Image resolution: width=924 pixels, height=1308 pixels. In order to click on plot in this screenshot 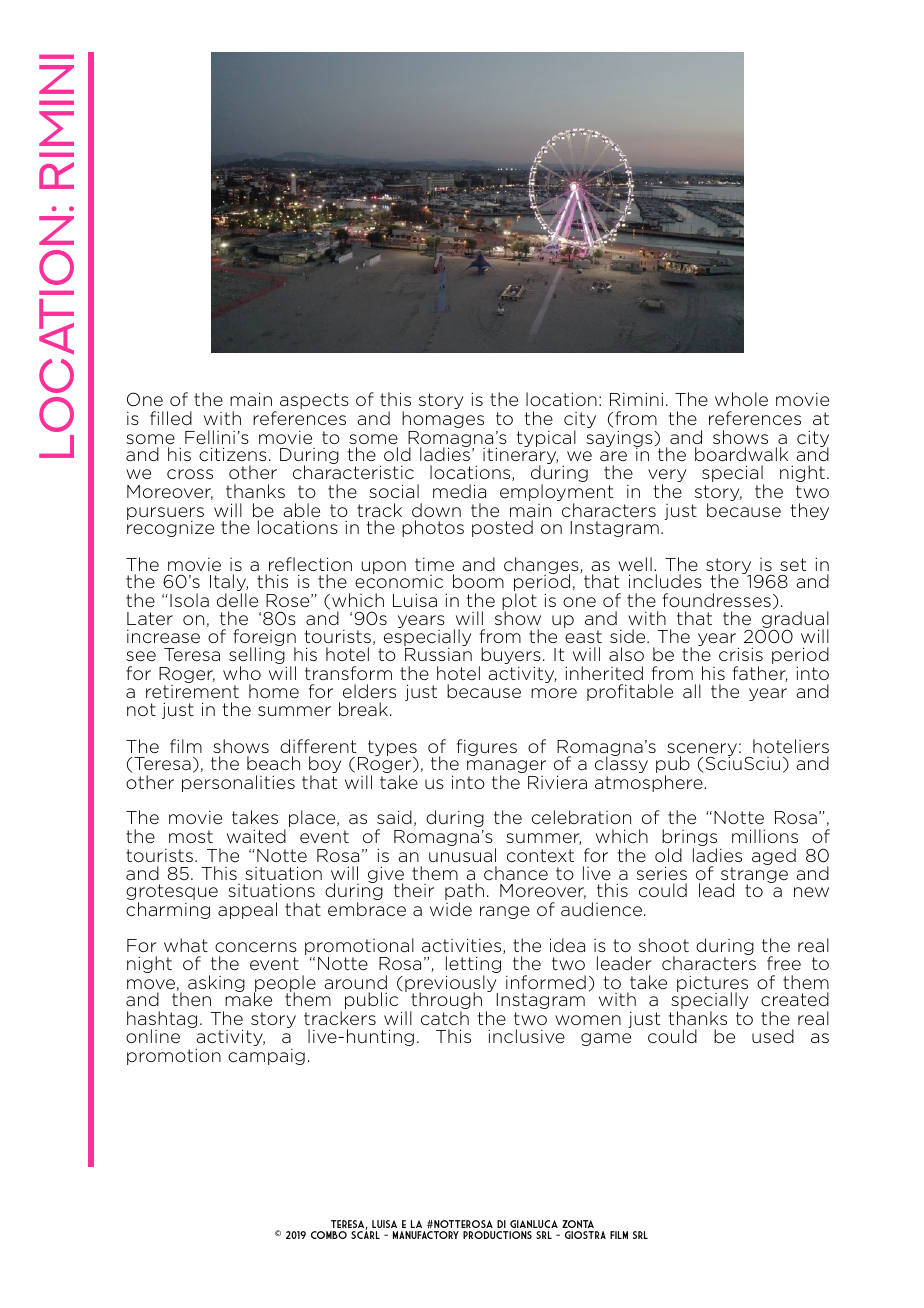, I will do `click(519, 603)`.
